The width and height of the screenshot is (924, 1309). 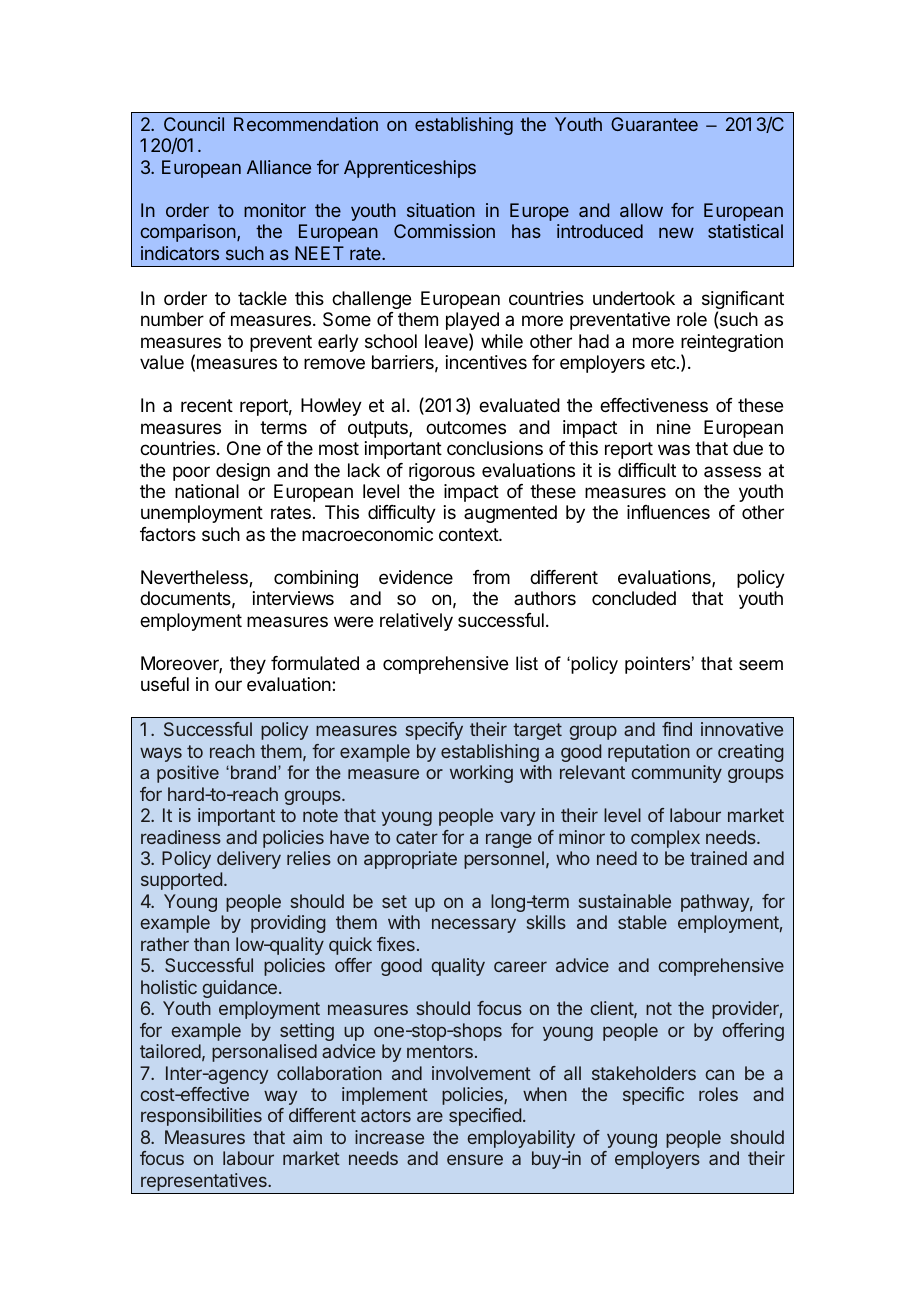 What do you see at coordinates (654, 124) in the screenshot?
I see `Guarantee` at bounding box center [654, 124].
